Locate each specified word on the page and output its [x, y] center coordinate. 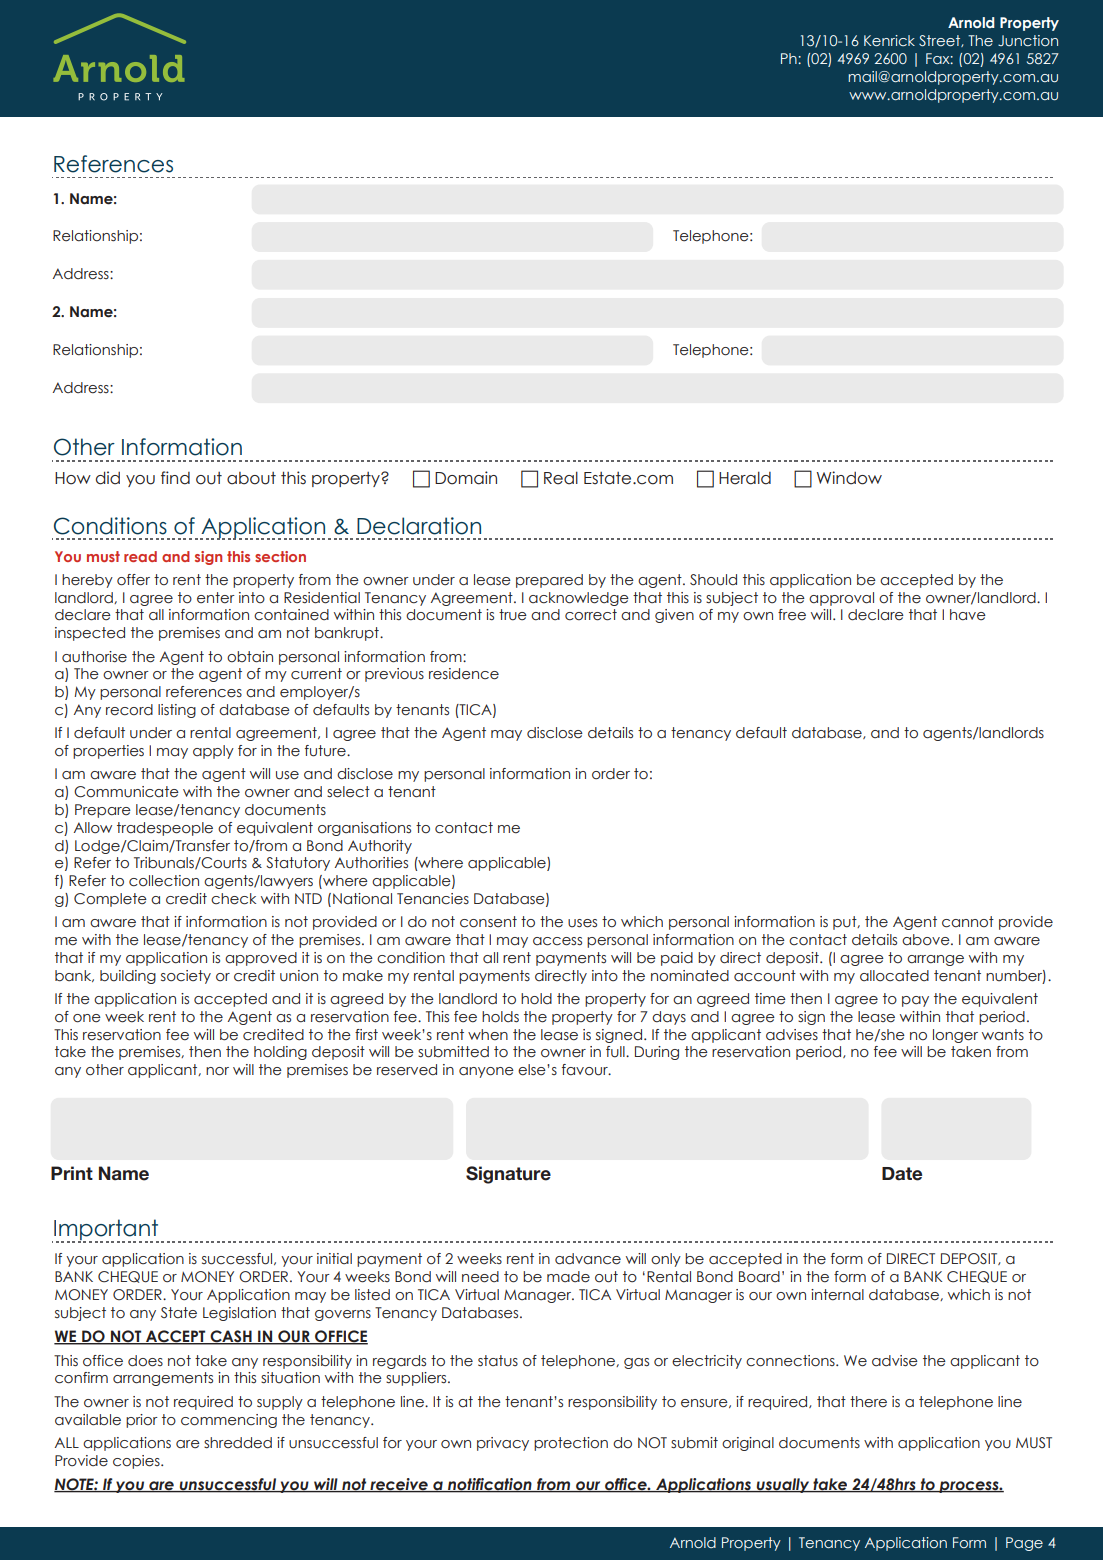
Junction [1028, 40]
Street [940, 41]
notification [490, 1485]
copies [137, 1462]
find [175, 478]
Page [1024, 1544]
